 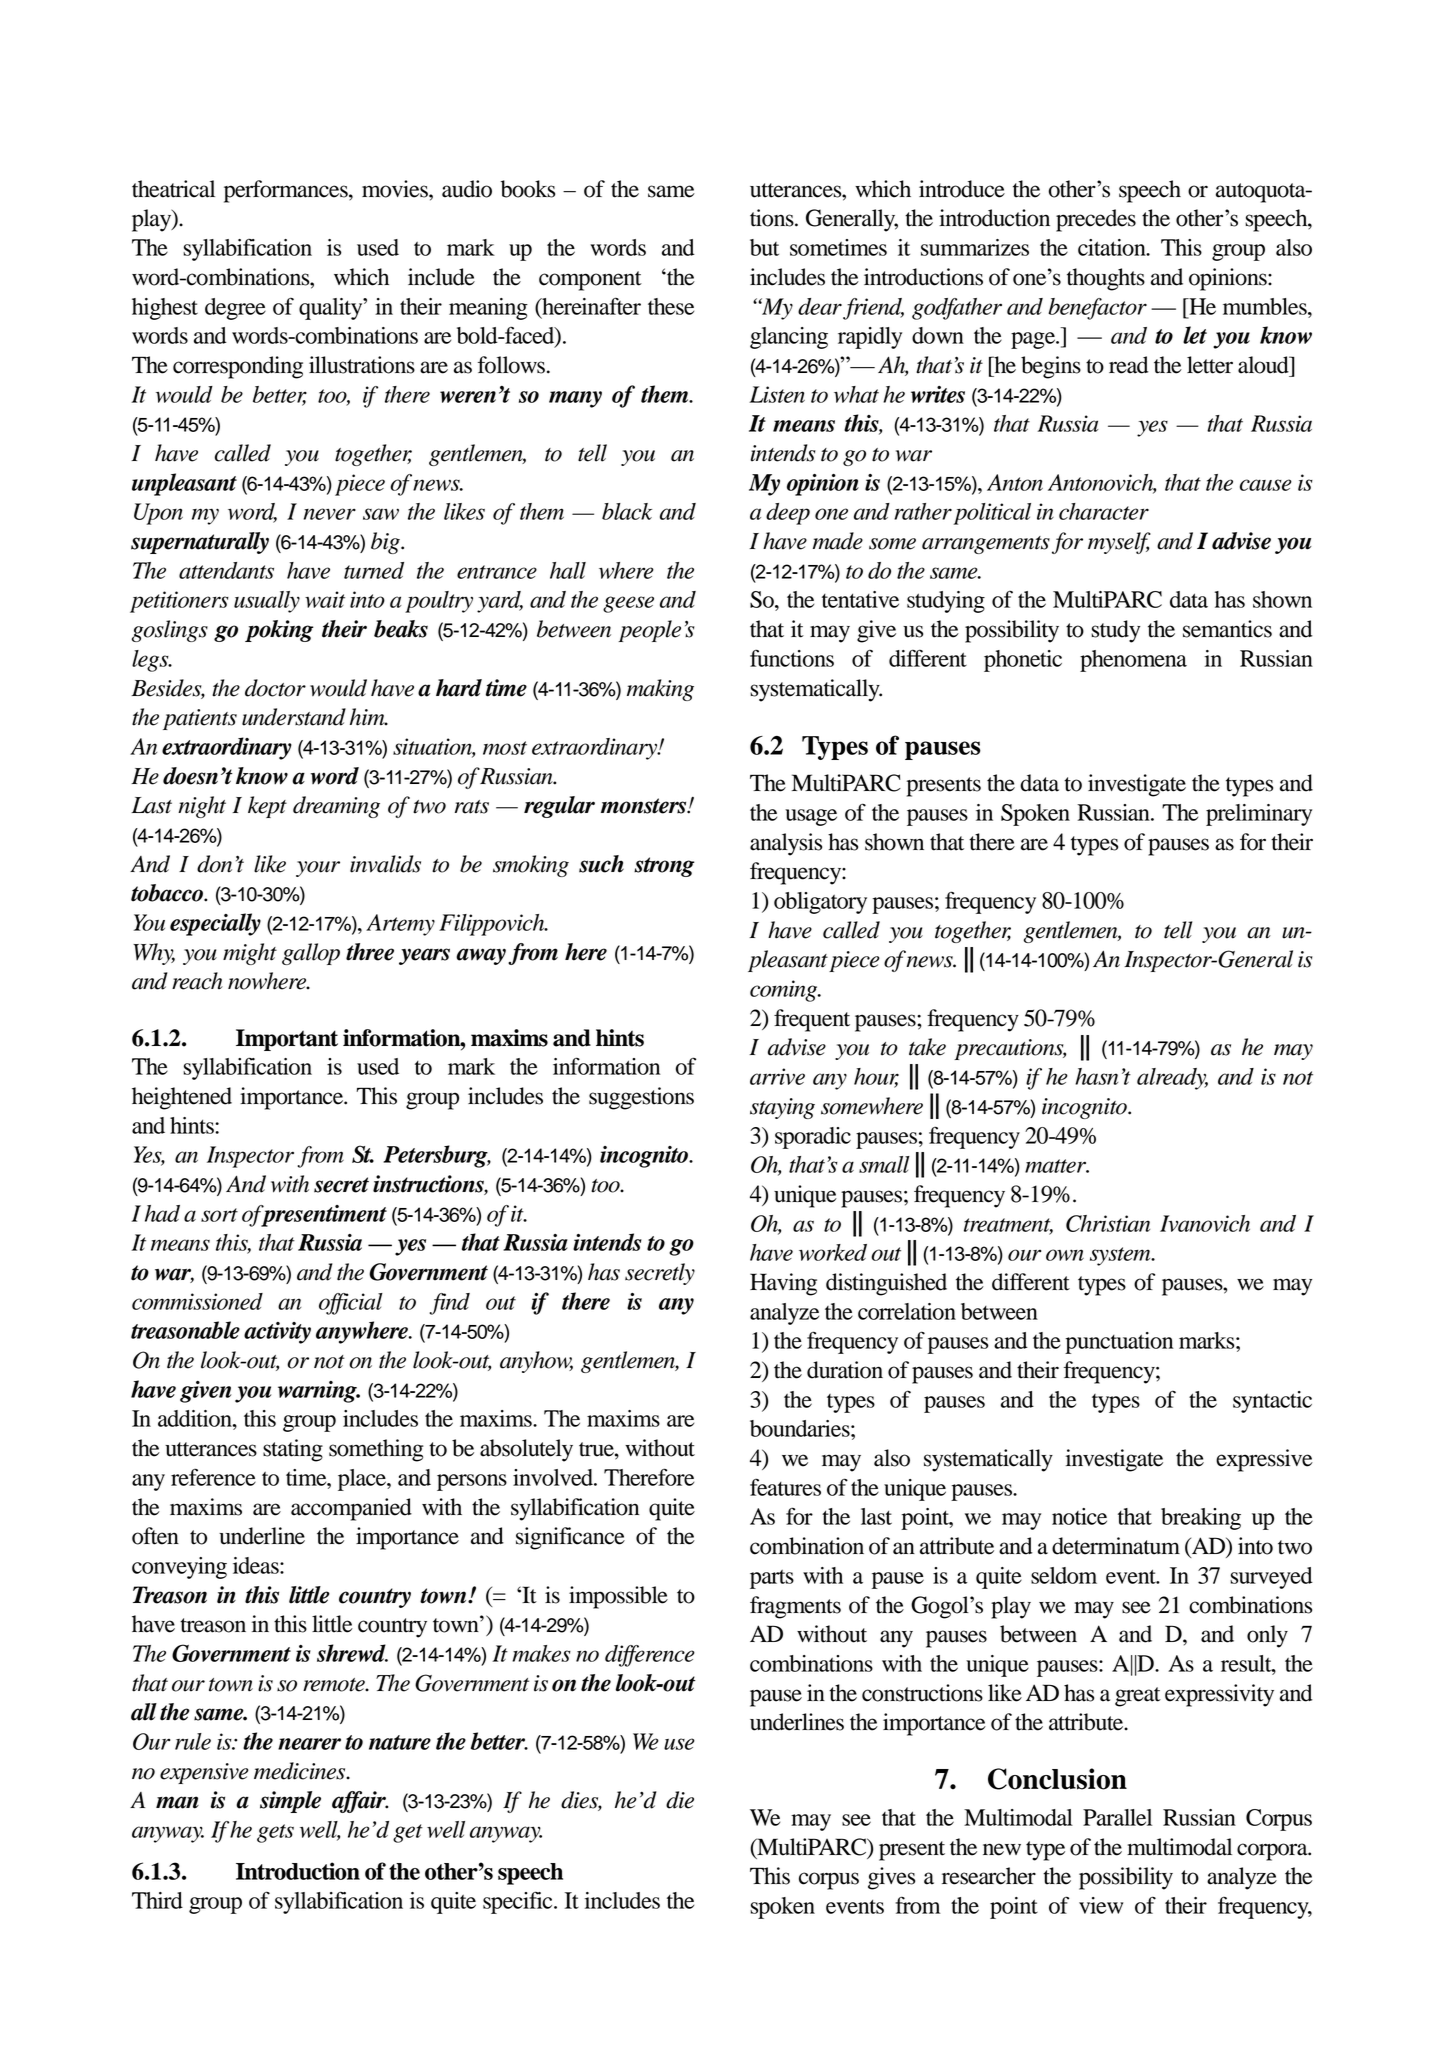 What do you see at coordinates (287, 191) in the screenshot?
I see `performances` at bounding box center [287, 191].
